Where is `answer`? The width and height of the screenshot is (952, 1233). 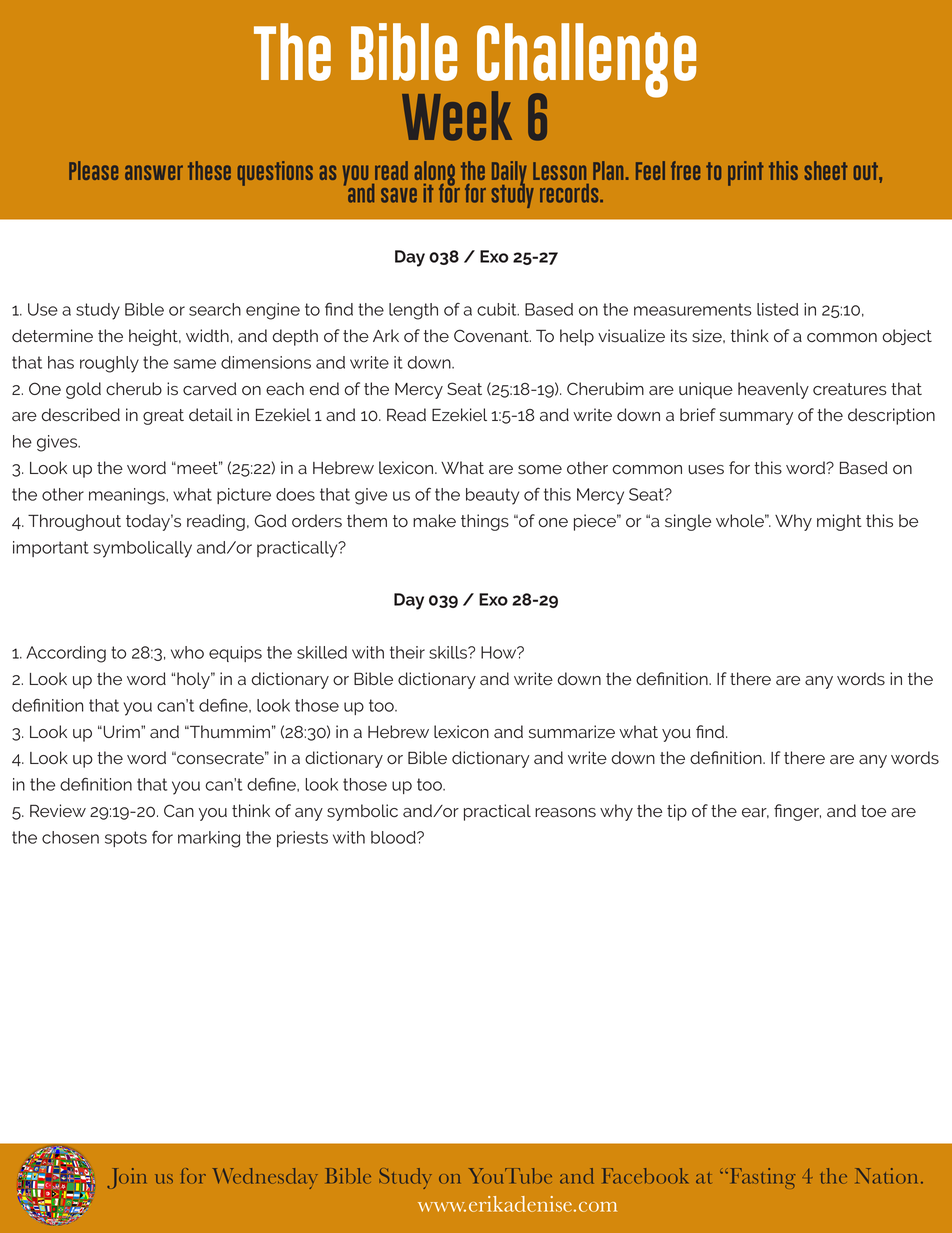
answer is located at coordinates (154, 172).
